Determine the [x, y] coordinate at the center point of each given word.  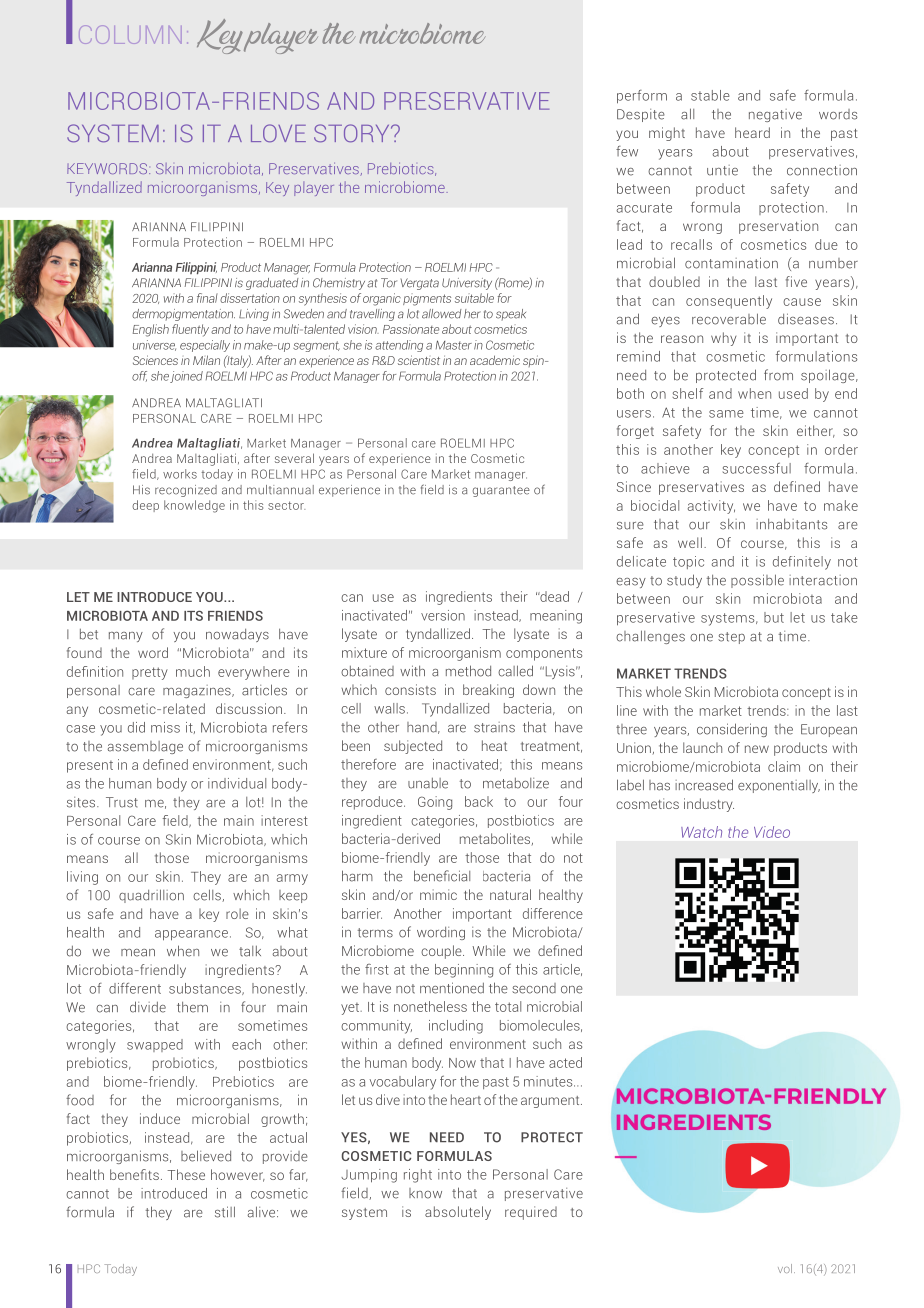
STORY [353, 133]
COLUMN [130, 34]
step [731, 638]
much [193, 671]
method [468, 671]
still [225, 1212]
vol [785, 1268]
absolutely [458, 1213]
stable [710, 95]
